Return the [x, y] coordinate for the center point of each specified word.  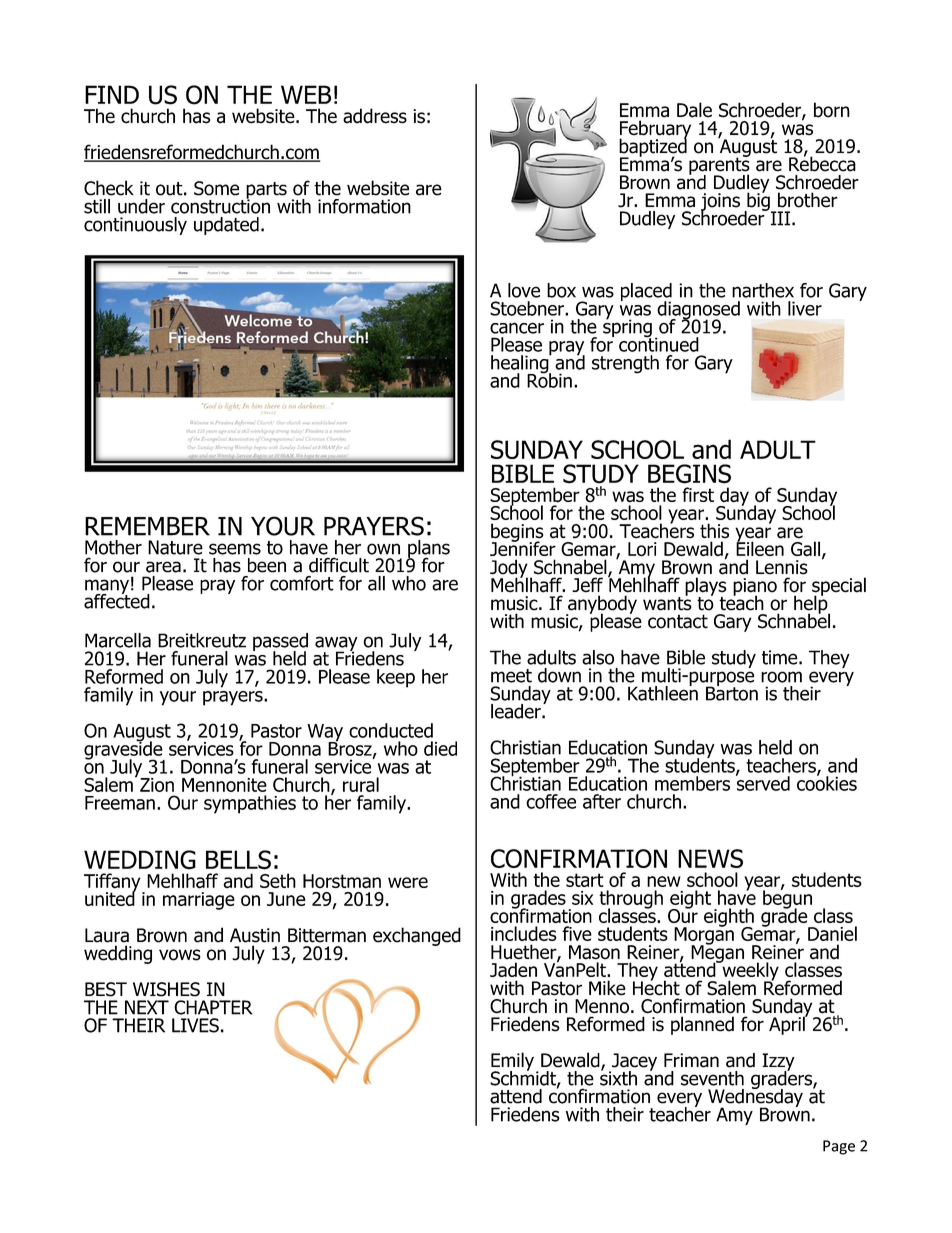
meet [511, 676]
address [375, 116]
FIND [112, 94]
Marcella [118, 640]
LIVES [195, 1025]
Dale [694, 110]
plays [705, 587]
